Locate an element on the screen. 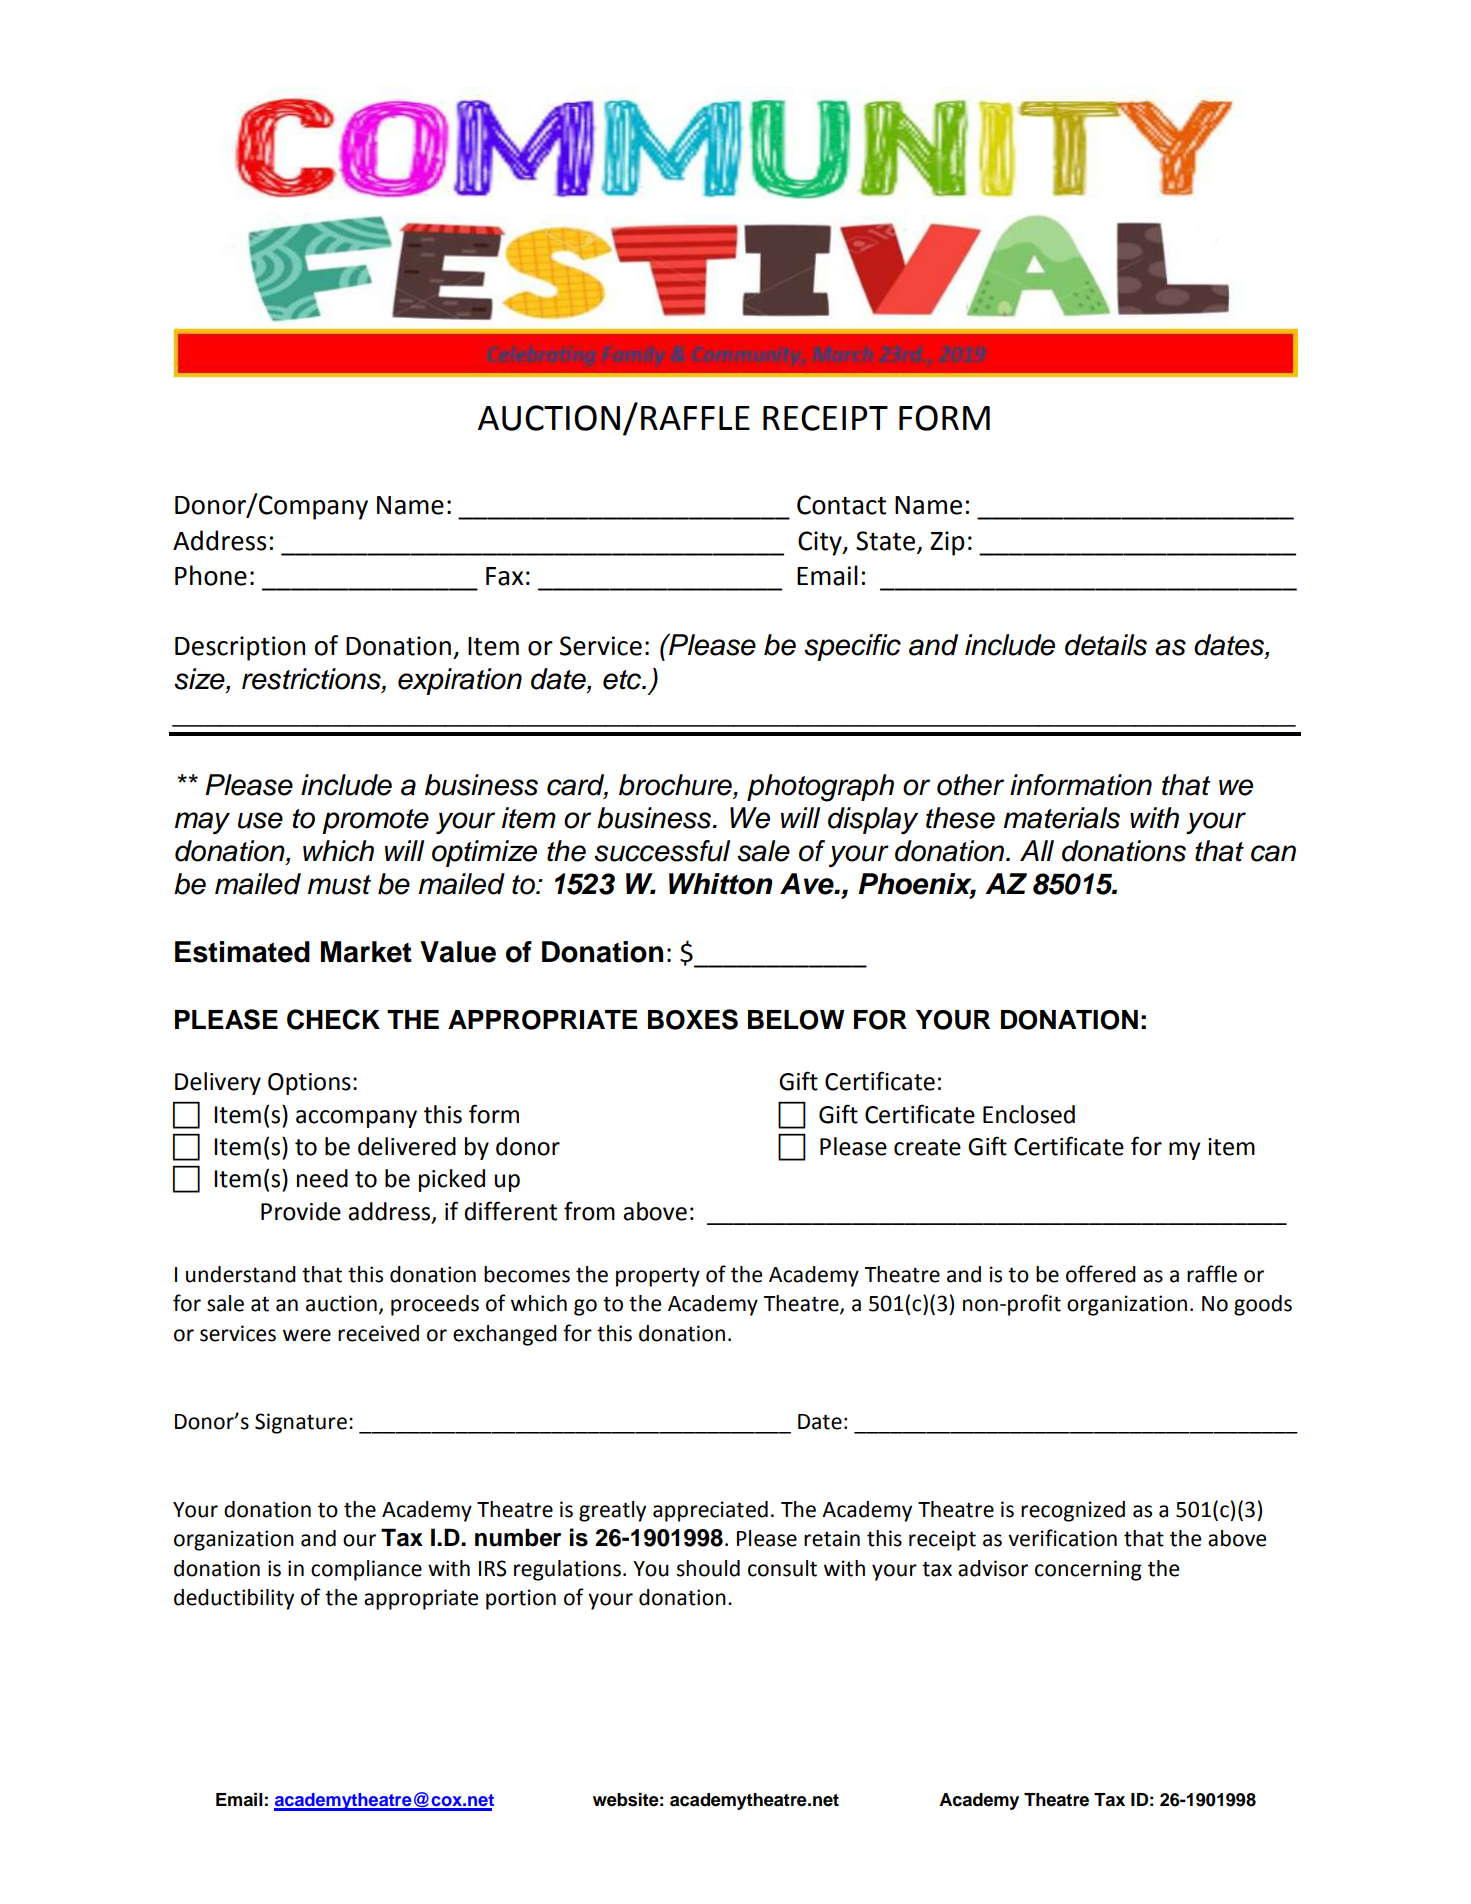 This screenshot has width=1471, height=1904. offered is located at coordinates (1101, 1274).
